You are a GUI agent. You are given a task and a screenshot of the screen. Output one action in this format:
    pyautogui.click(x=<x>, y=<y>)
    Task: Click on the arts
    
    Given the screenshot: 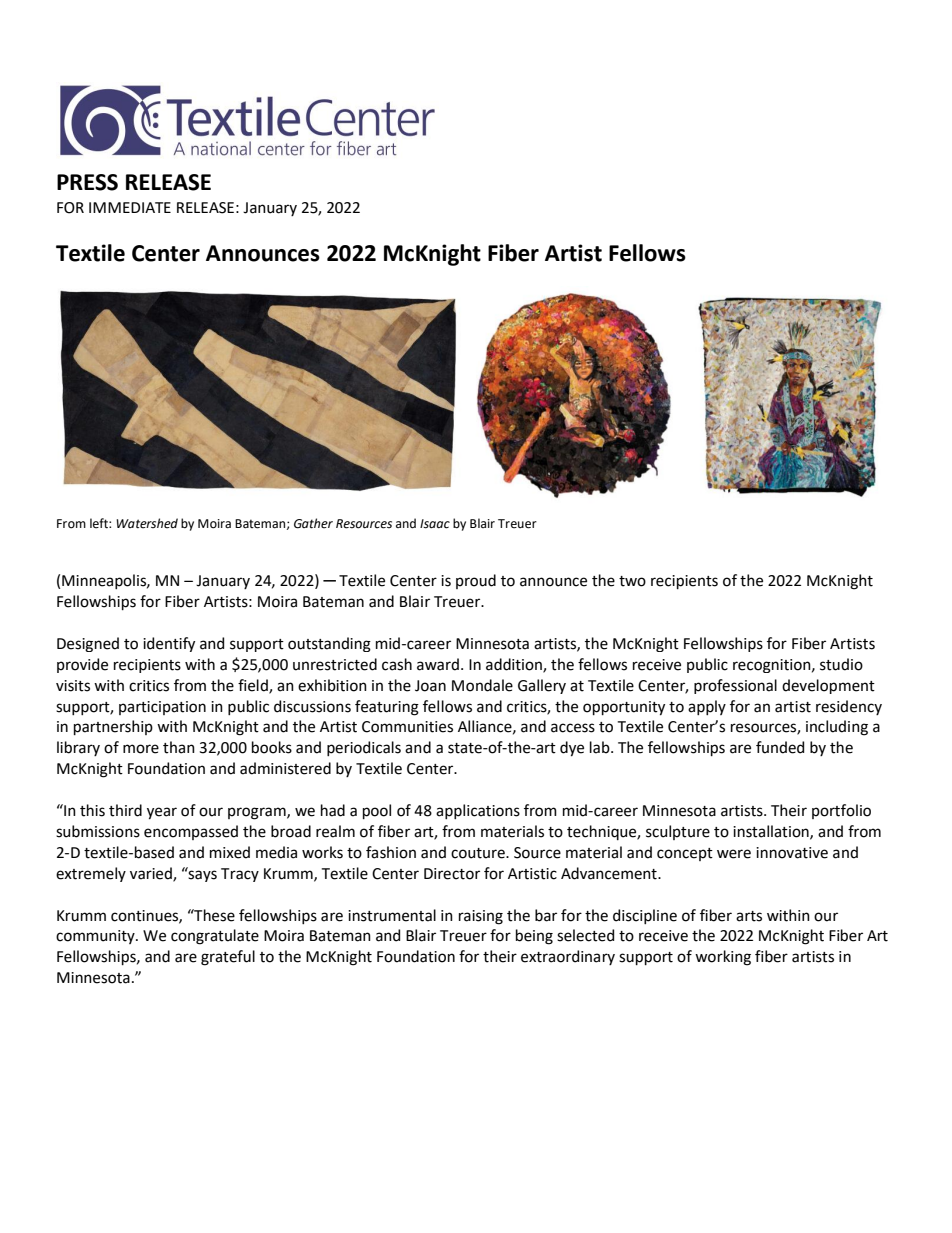 What is the action you would take?
    pyautogui.click(x=749, y=916)
